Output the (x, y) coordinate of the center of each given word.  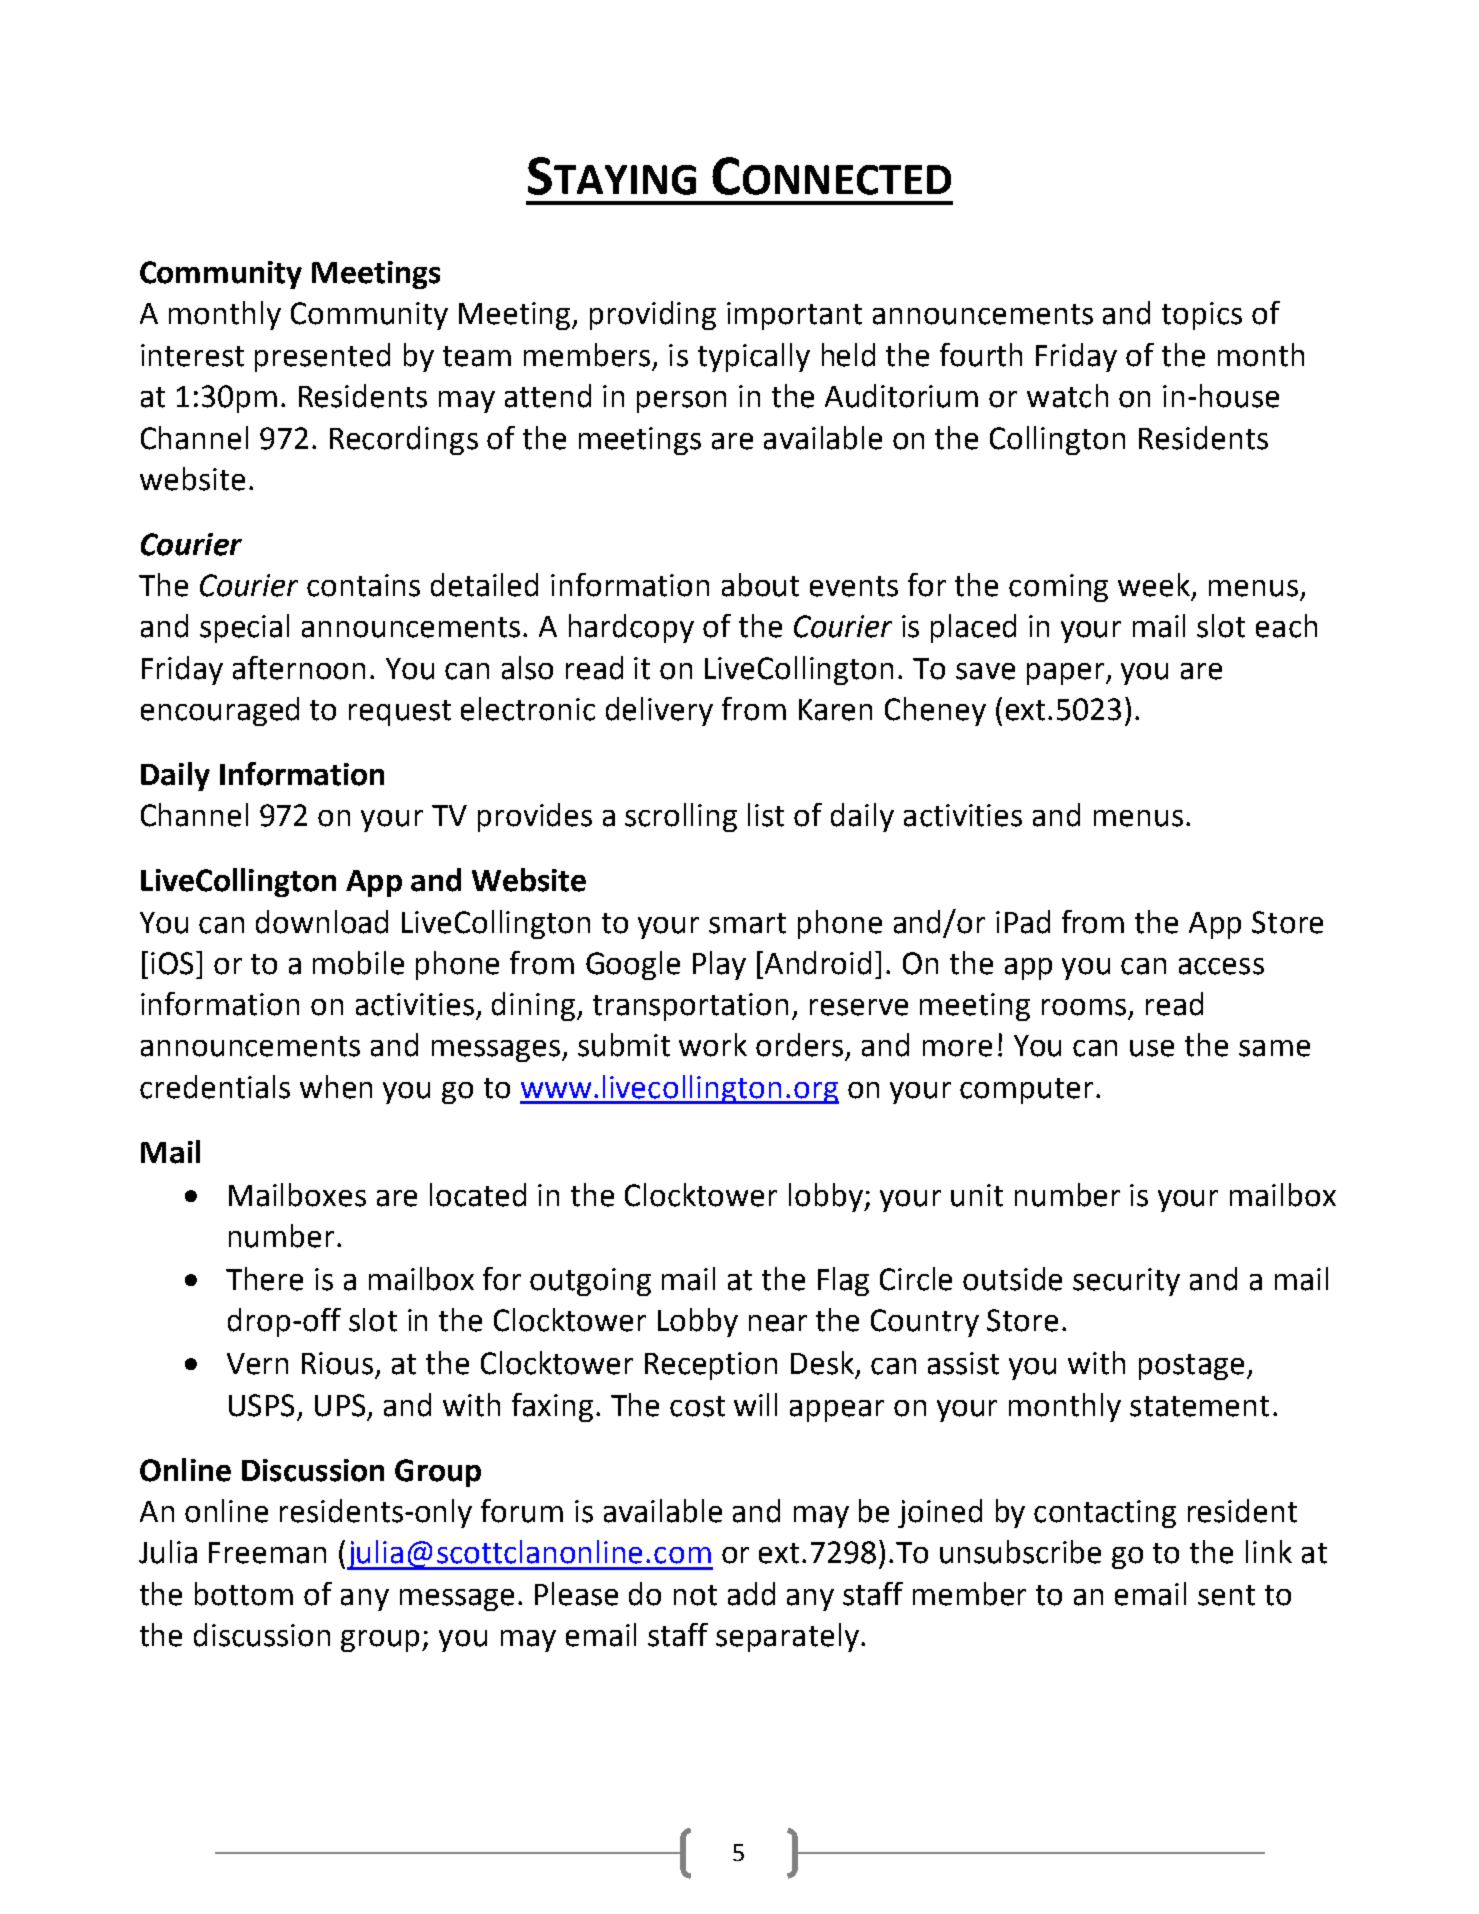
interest (192, 355)
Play (719, 965)
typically (754, 357)
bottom (244, 1594)
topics (1202, 316)
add (751, 1594)
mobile (358, 963)
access (1221, 966)
